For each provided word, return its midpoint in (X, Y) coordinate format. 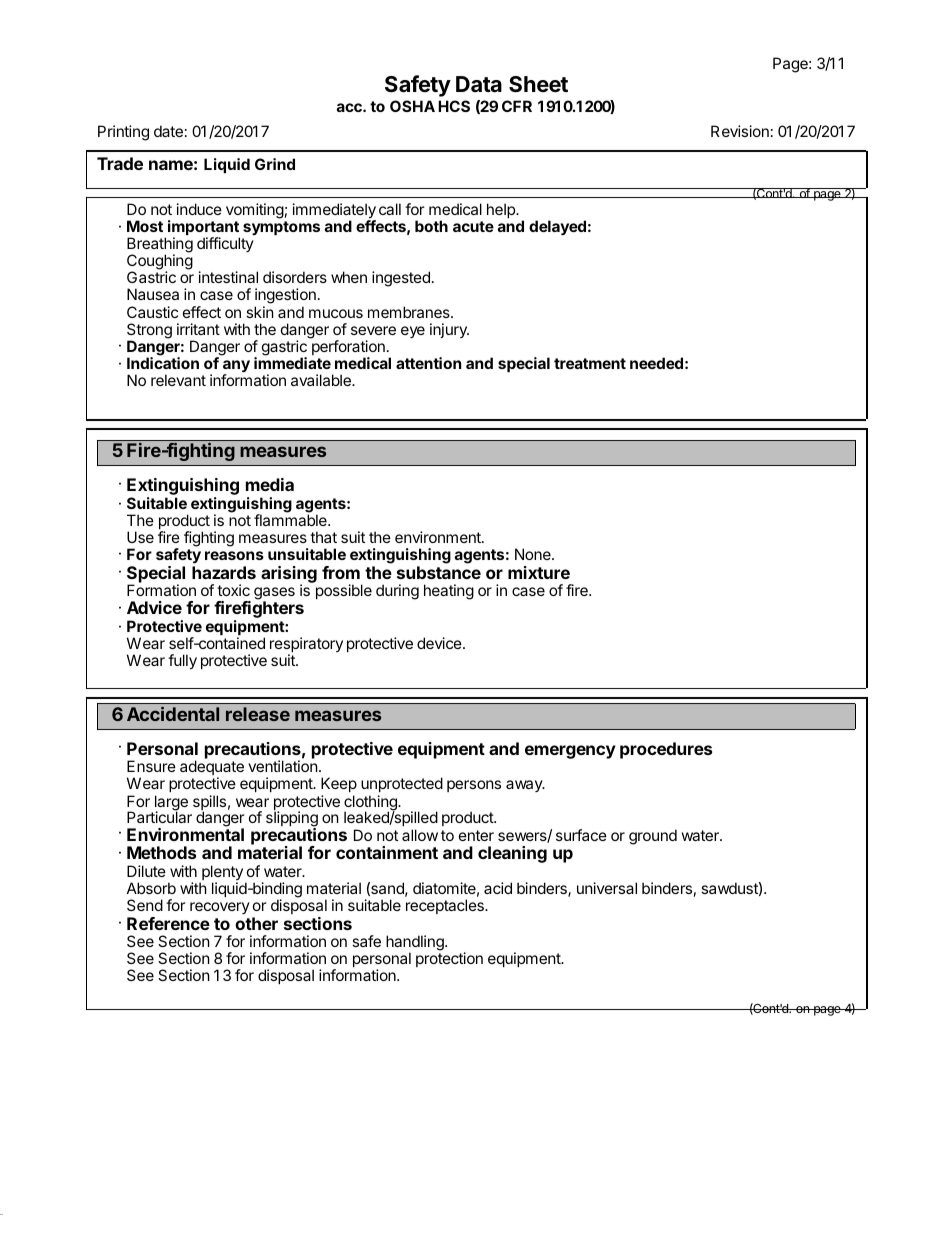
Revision (740, 131)
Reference (168, 923)
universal (607, 888)
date (168, 131)
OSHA (412, 106)
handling (416, 944)
